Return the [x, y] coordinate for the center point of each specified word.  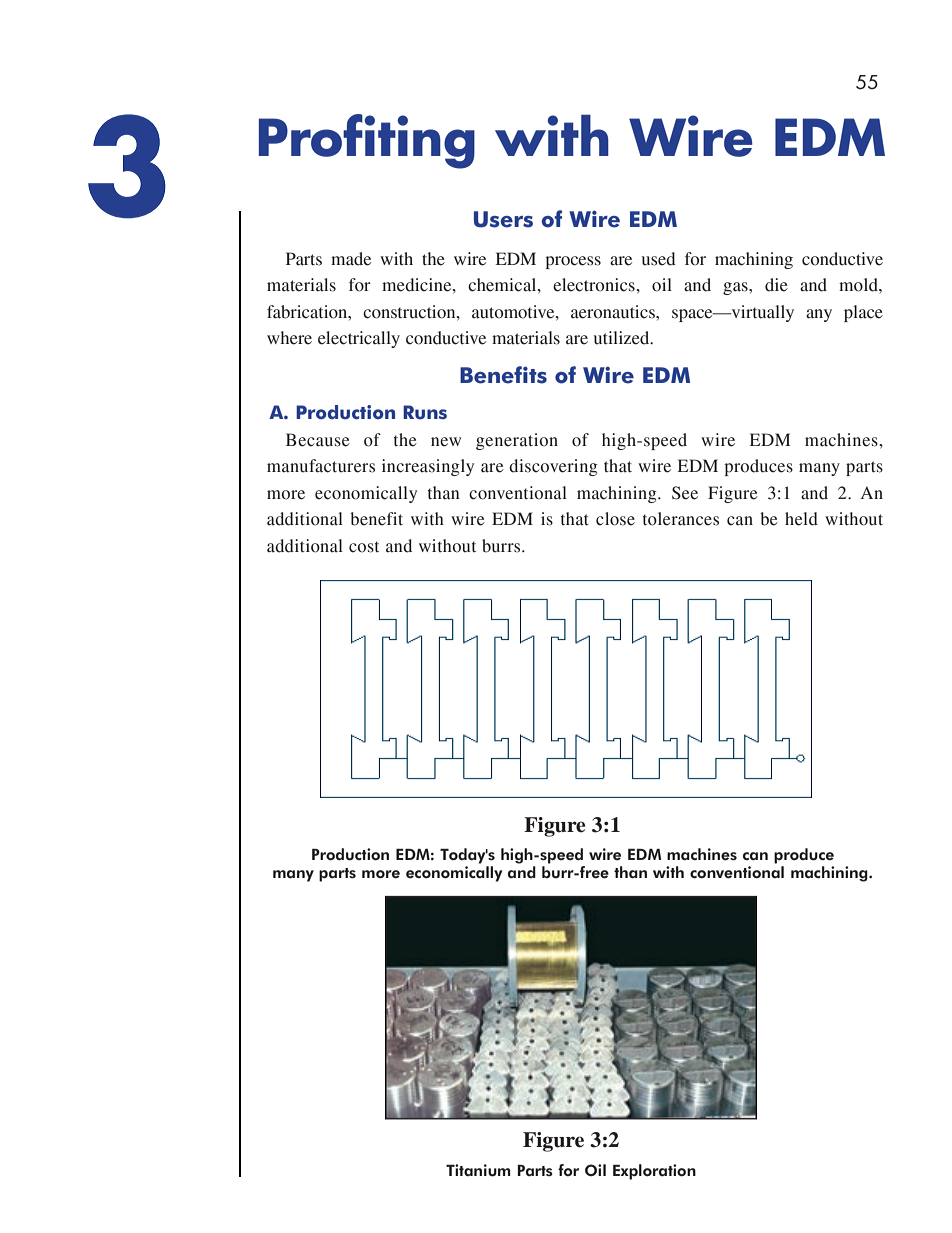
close [615, 519]
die [776, 285]
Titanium [478, 1170]
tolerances [681, 519]
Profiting [367, 141]
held [801, 519]
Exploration [654, 1172]
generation [517, 441]
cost [364, 547]
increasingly [428, 467]
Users [503, 219]
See [685, 493]
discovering [553, 467]
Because [318, 440]
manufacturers [321, 466]
